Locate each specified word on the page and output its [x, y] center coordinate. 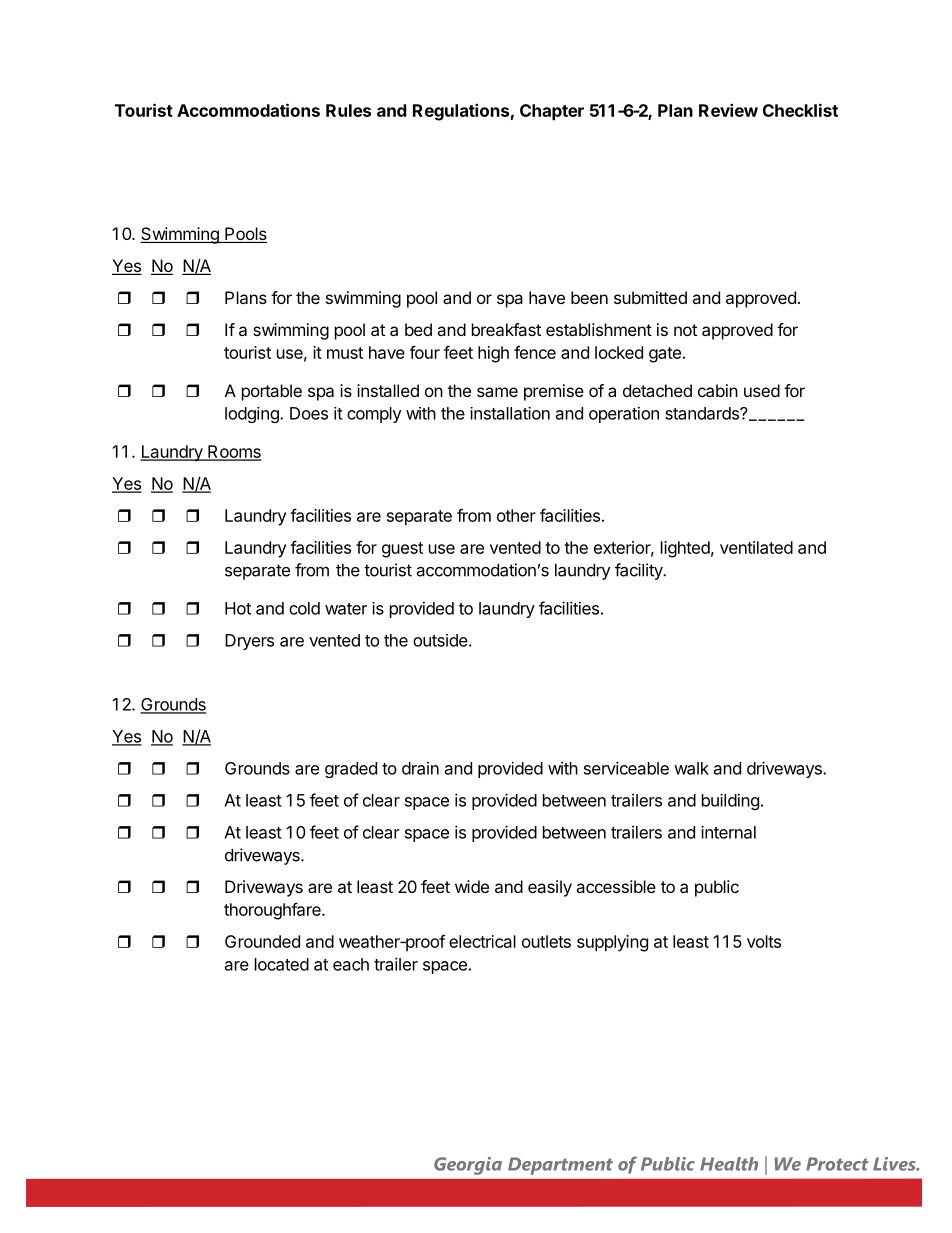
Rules [348, 110]
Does [309, 413]
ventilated [756, 547]
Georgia [468, 1166]
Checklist [800, 110]
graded [351, 770]
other [516, 515]
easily [550, 888]
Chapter [552, 112]
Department [560, 1166]
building [730, 801]
